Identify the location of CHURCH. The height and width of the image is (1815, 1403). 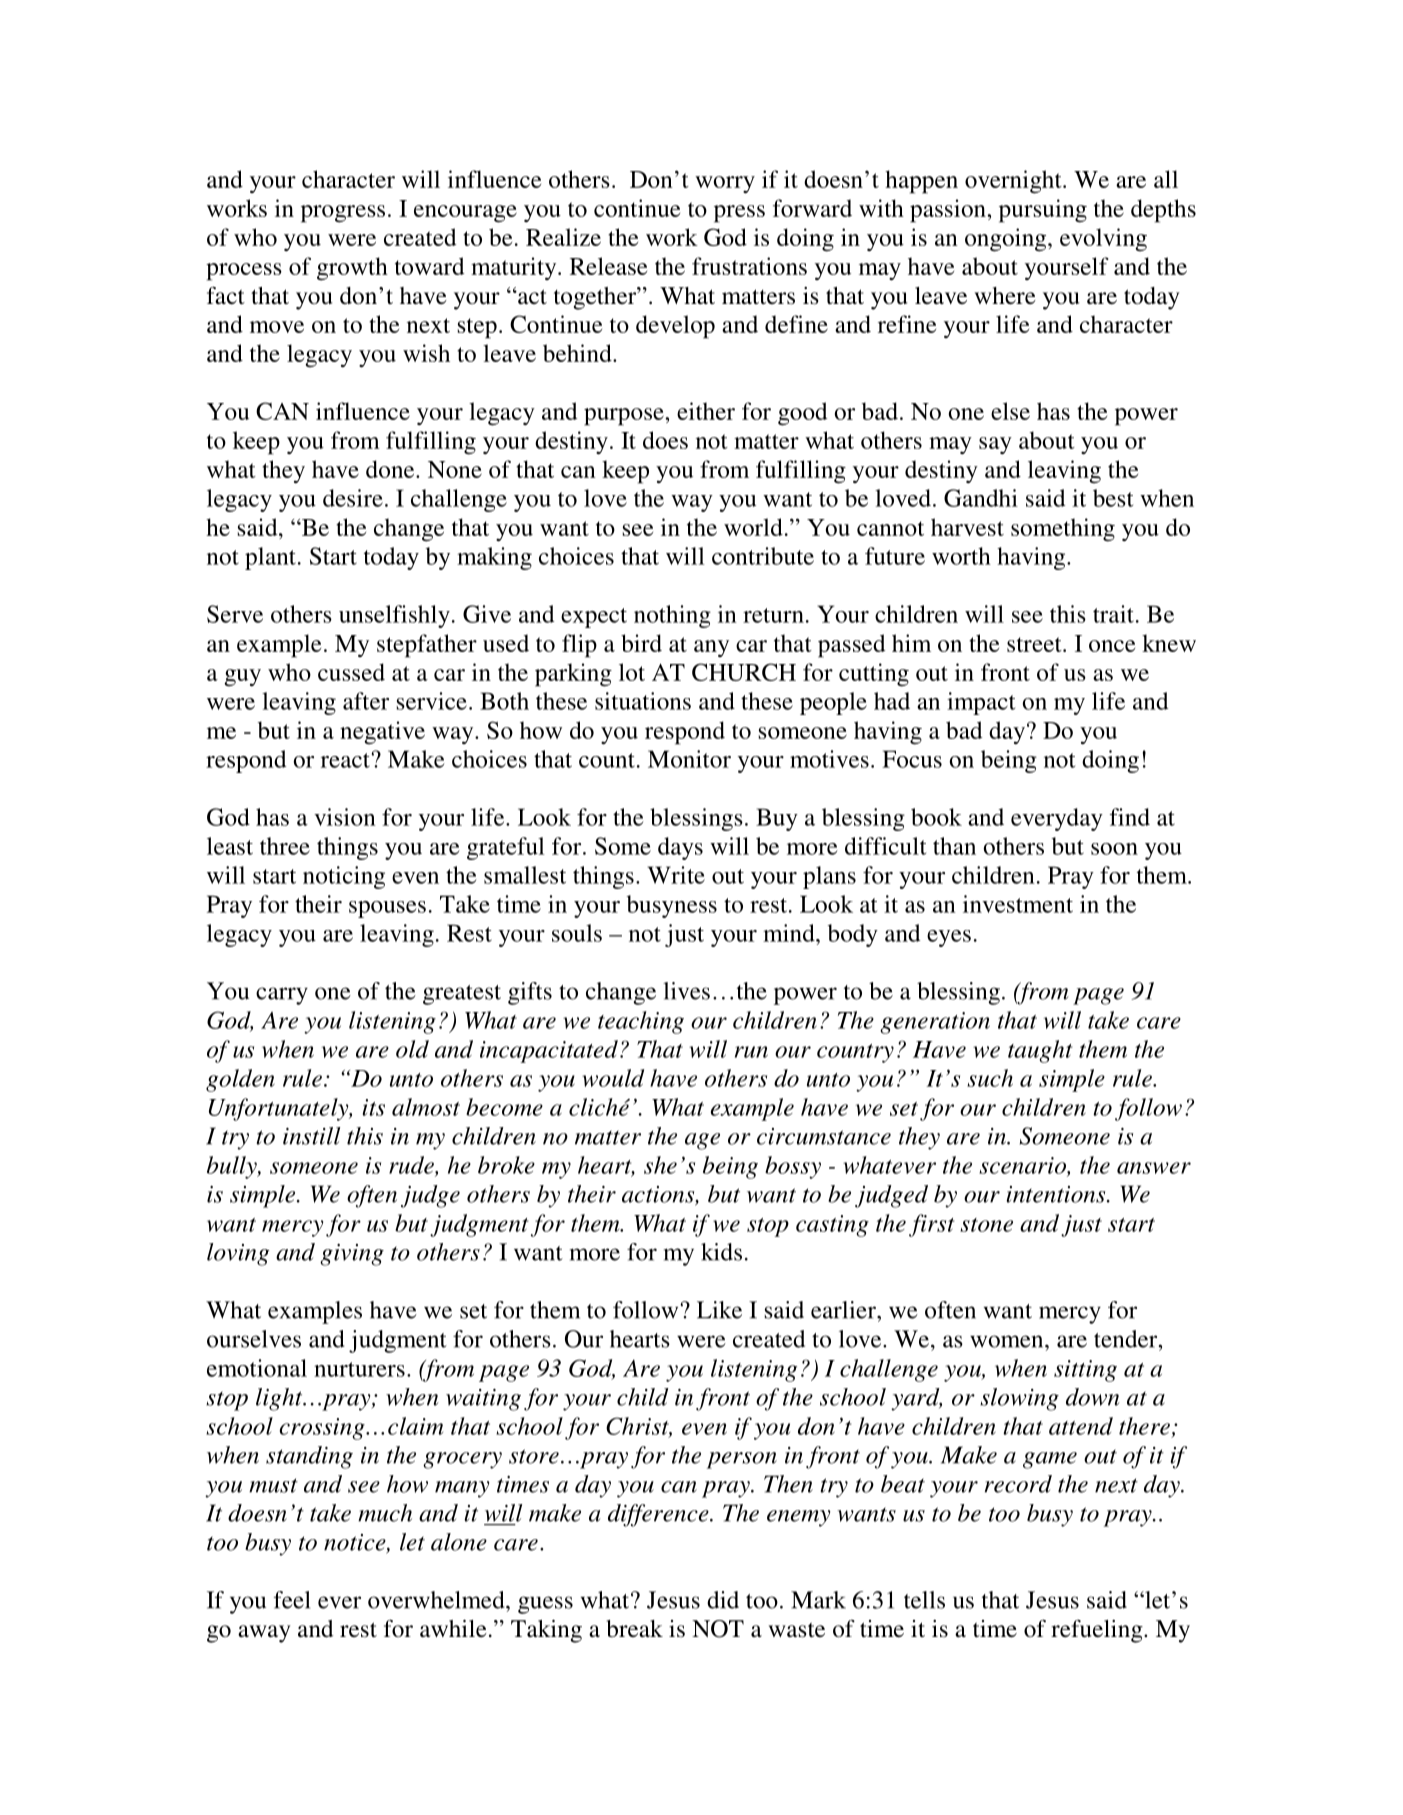
(744, 672).
